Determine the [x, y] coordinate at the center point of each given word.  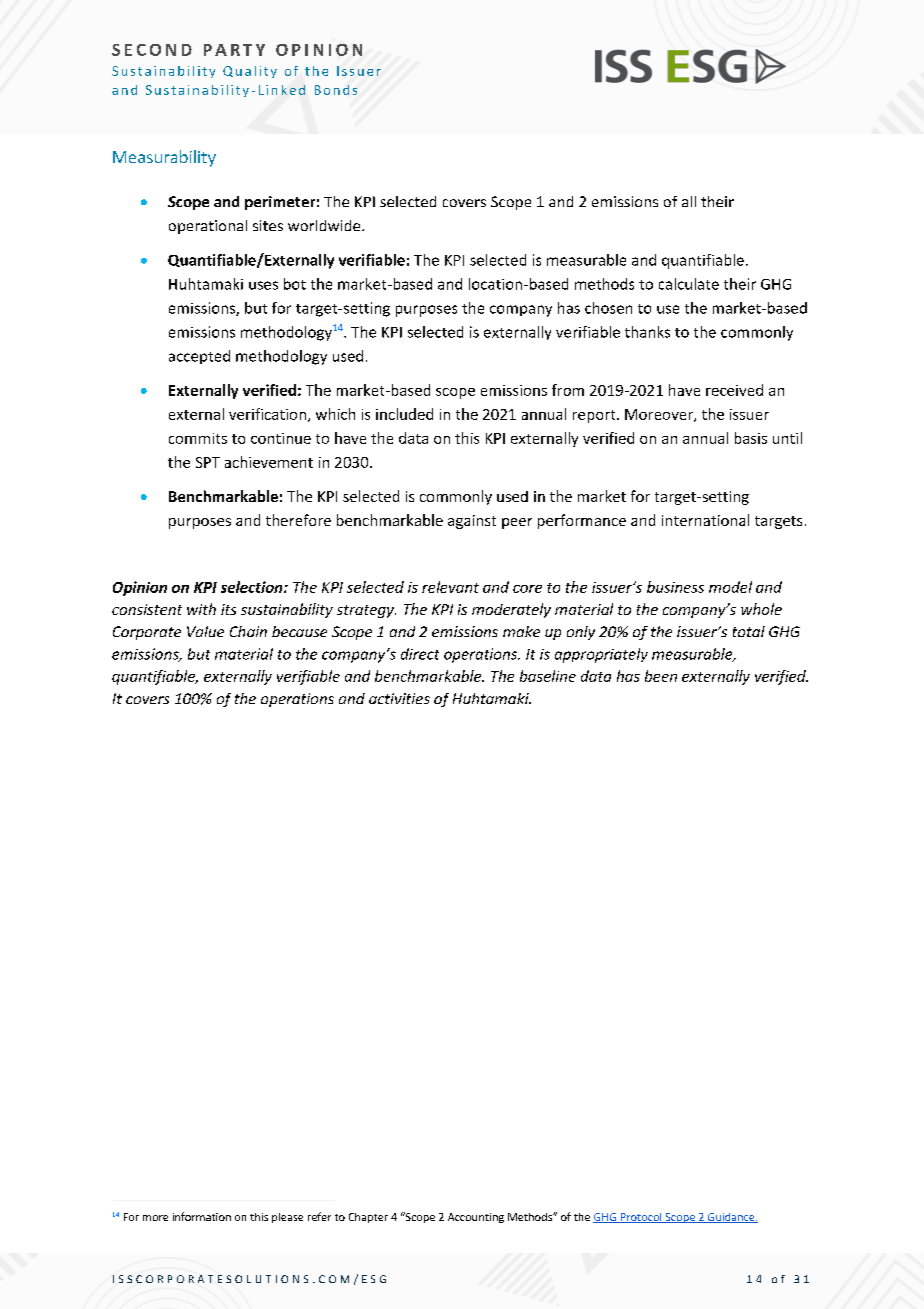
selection [253, 587]
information [202, 1216]
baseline [548, 676]
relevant [450, 587]
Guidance [731, 1218]
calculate [689, 284]
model [730, 587]
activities [399, 698]
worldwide [325, 225]
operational [208, 227]
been [661, 676]
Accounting [476, 1218]
